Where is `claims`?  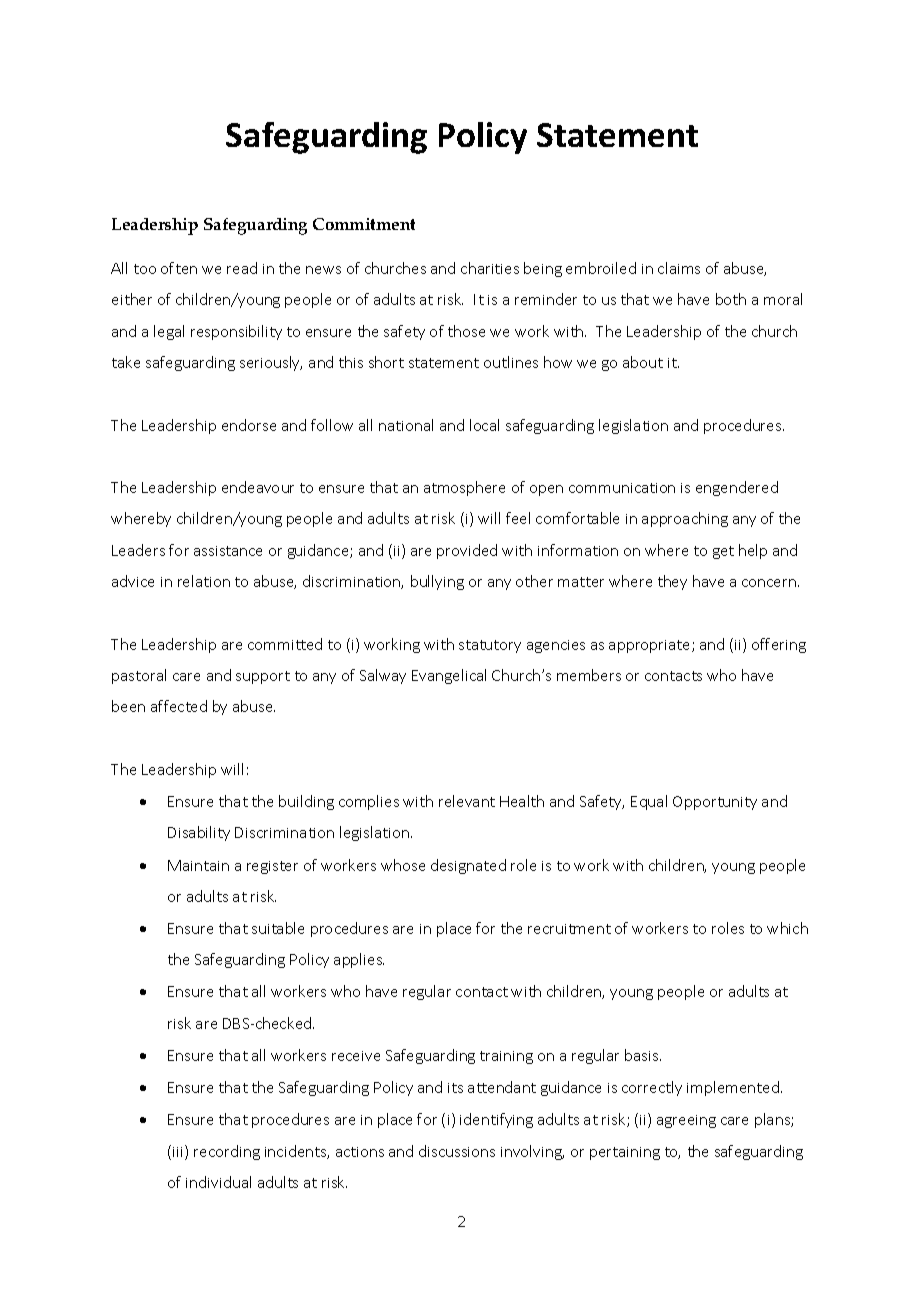
claims is located at coordinates (679, 268).
